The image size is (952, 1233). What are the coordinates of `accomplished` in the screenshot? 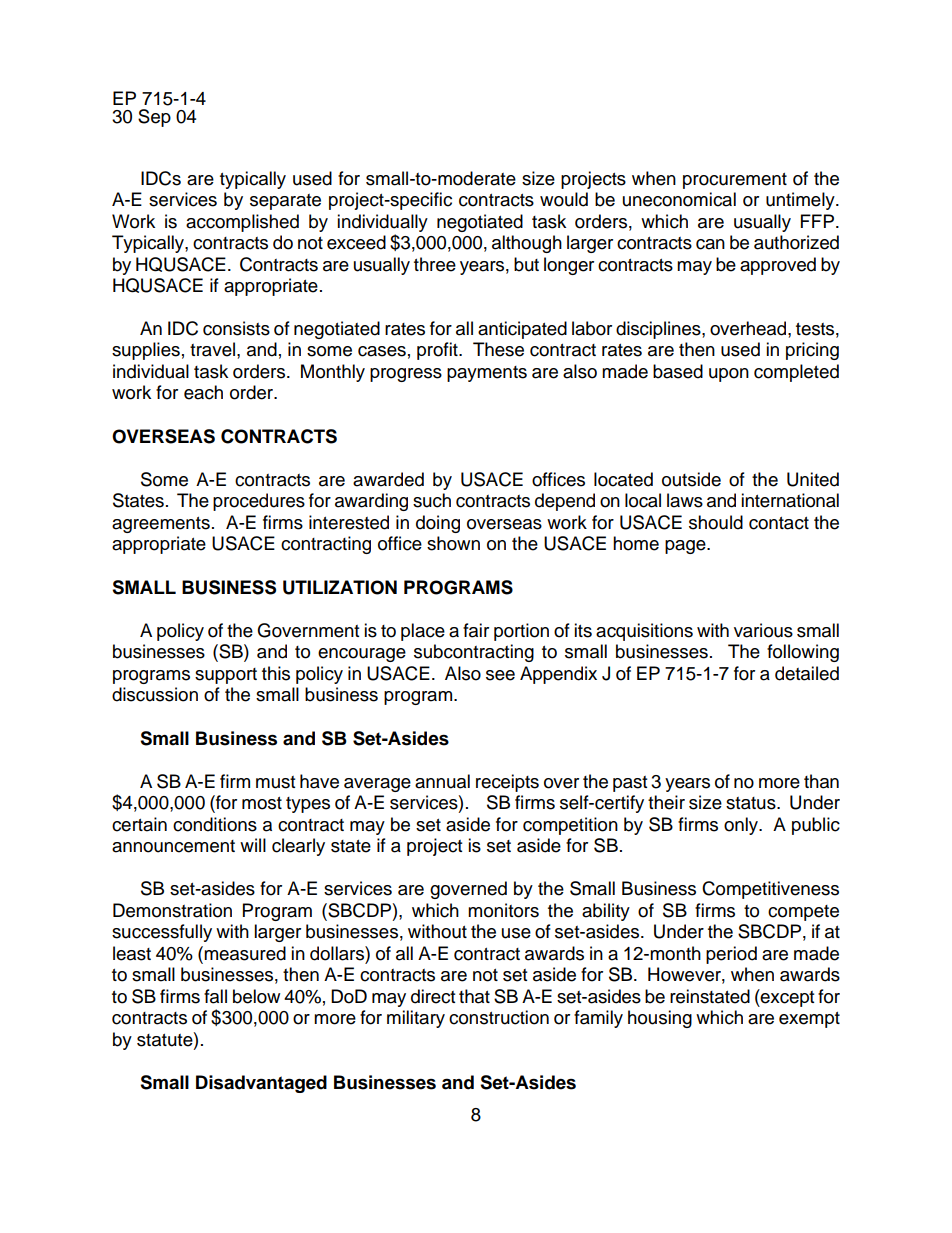 It's located at (242, 223).
